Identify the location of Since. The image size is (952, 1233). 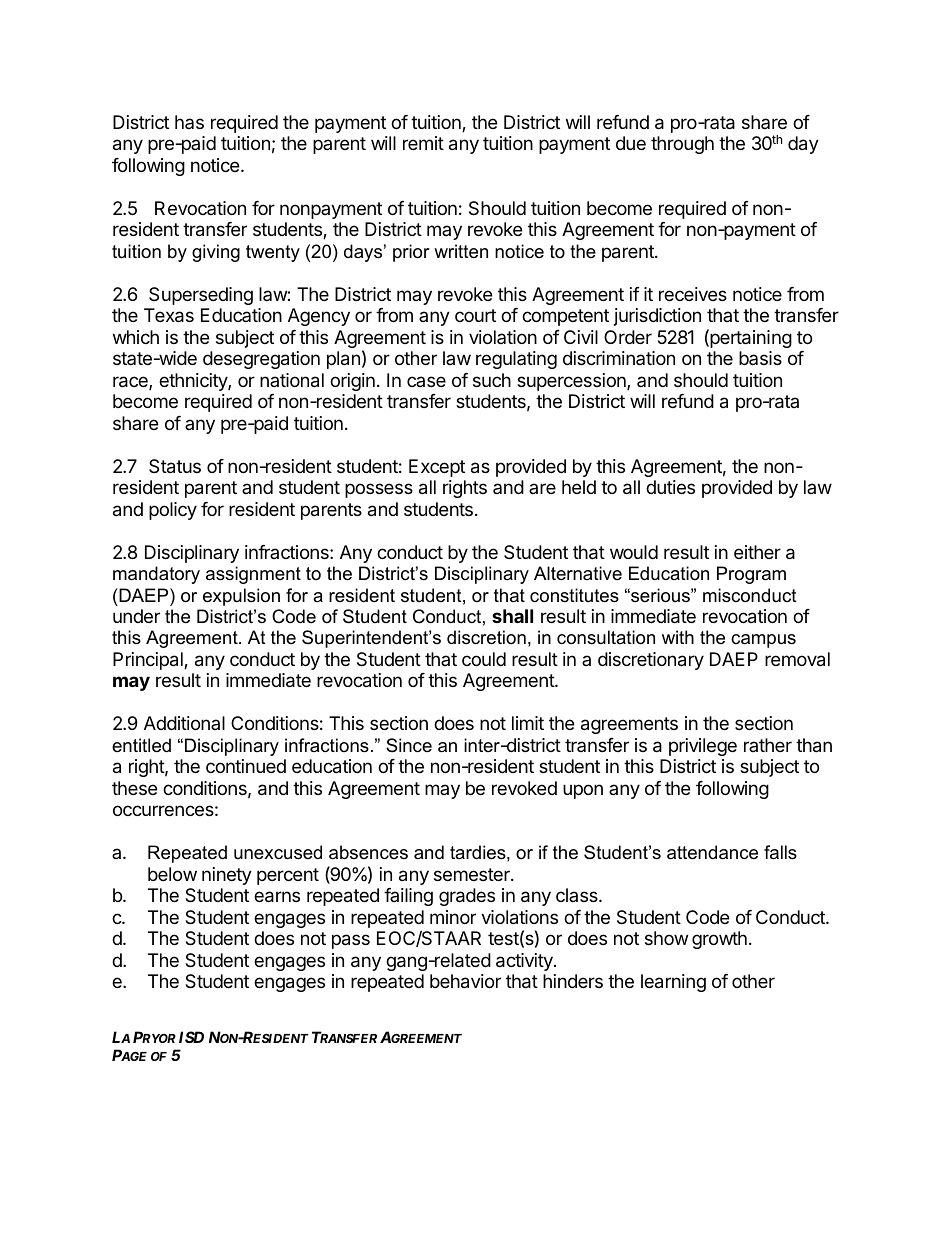
(409, 745).
